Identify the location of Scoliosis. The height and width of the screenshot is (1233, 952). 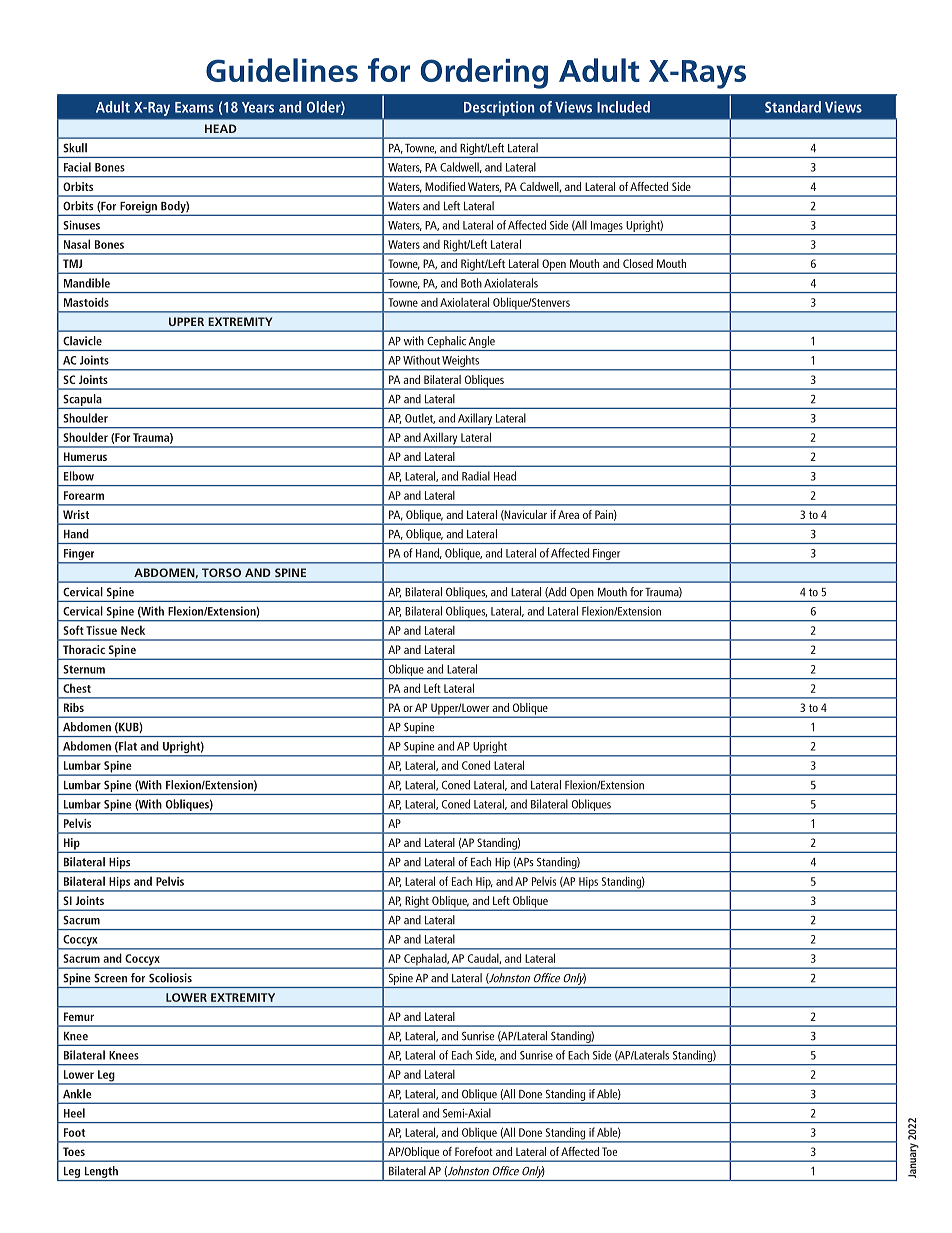
(170, 978).
